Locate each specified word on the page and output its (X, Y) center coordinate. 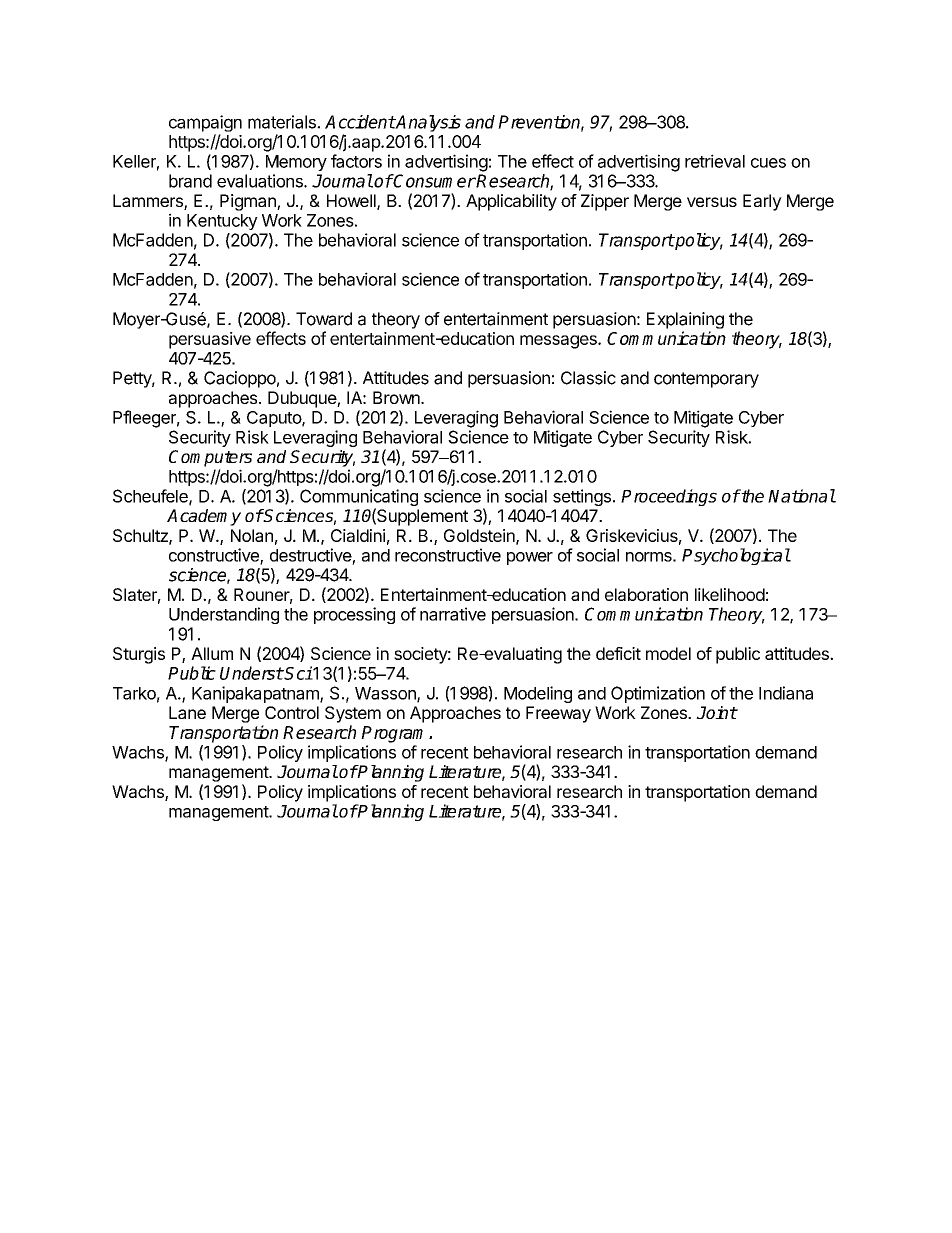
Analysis (428, 123)
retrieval (715, 161)
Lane (187, 712)
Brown (397, 397)
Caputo (275, 419)
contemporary (706, 380)
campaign (205, 123)
